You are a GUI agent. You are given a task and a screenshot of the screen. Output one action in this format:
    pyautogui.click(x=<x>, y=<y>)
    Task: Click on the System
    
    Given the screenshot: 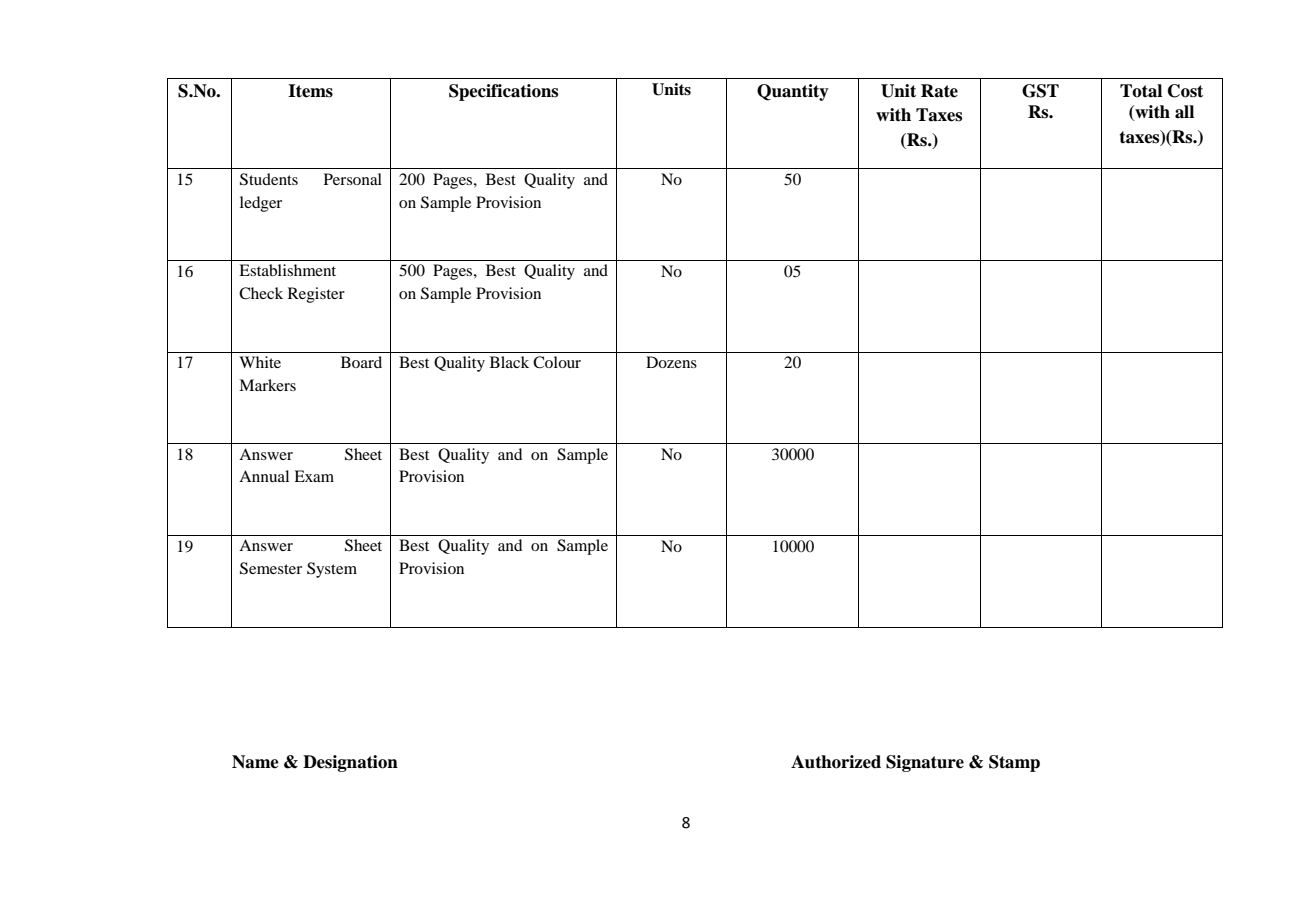 What is the action you would take?
    pyautogui.click(x=332, y=570)
